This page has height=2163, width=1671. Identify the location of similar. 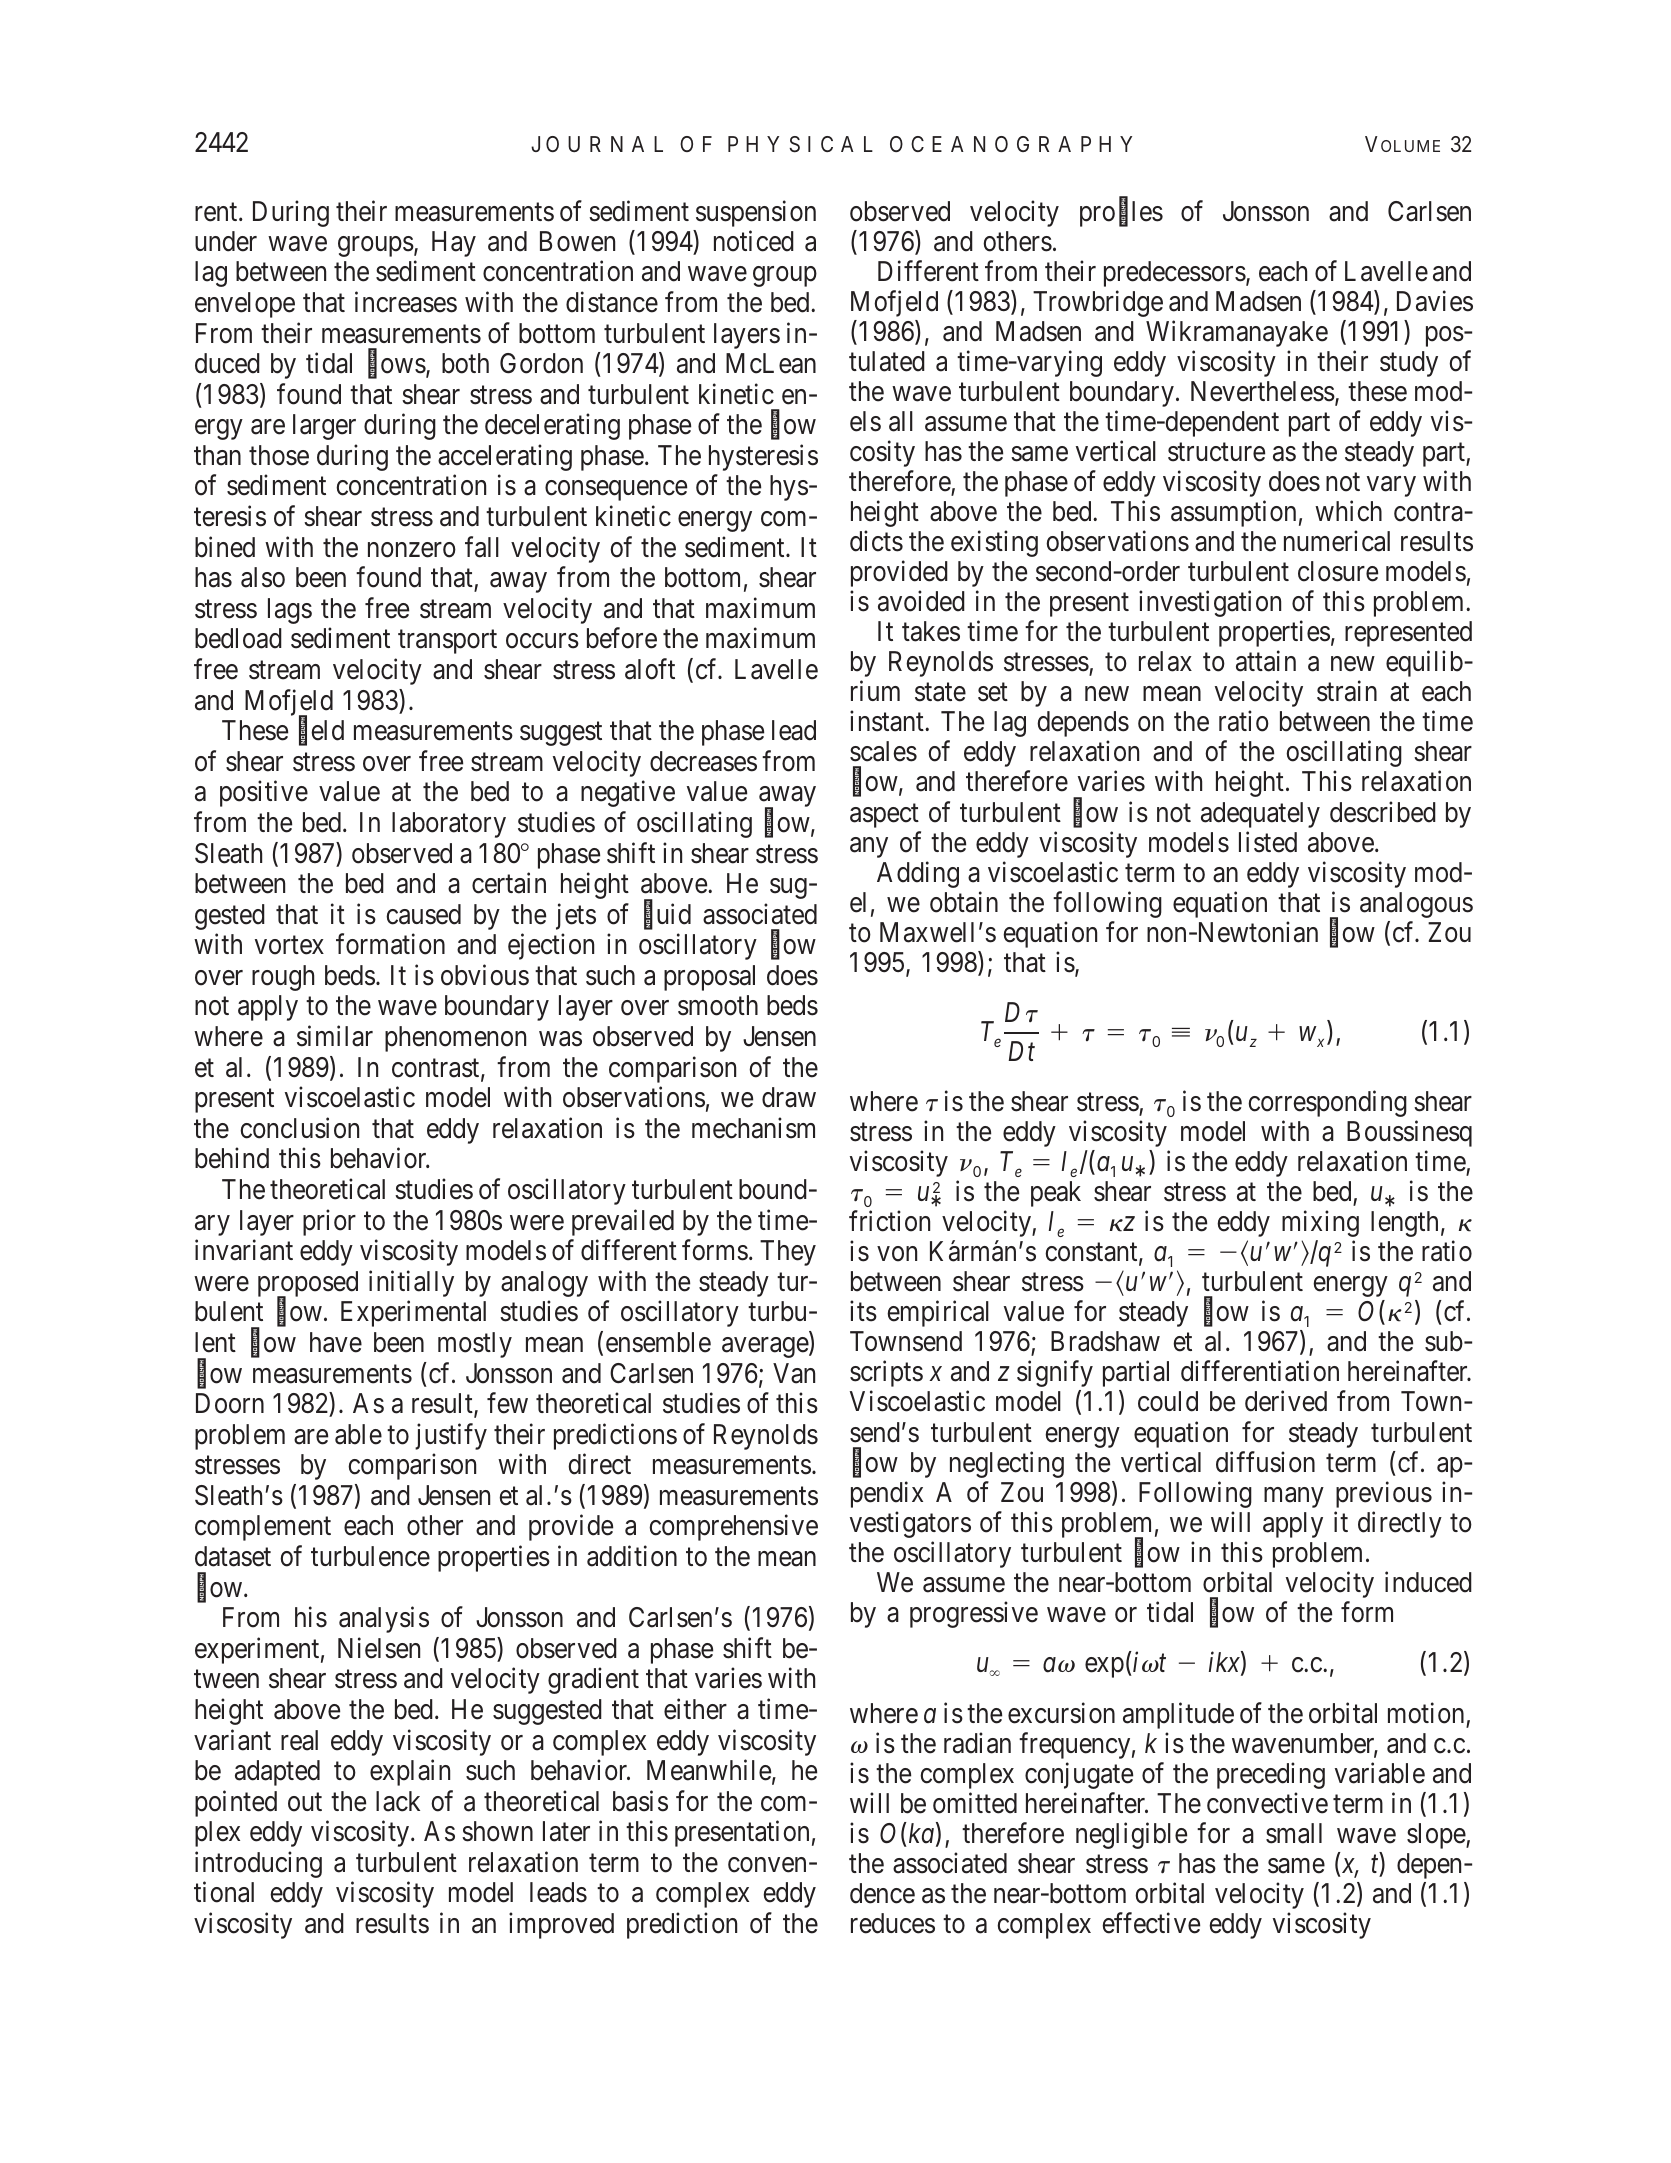
(335, 1036).
